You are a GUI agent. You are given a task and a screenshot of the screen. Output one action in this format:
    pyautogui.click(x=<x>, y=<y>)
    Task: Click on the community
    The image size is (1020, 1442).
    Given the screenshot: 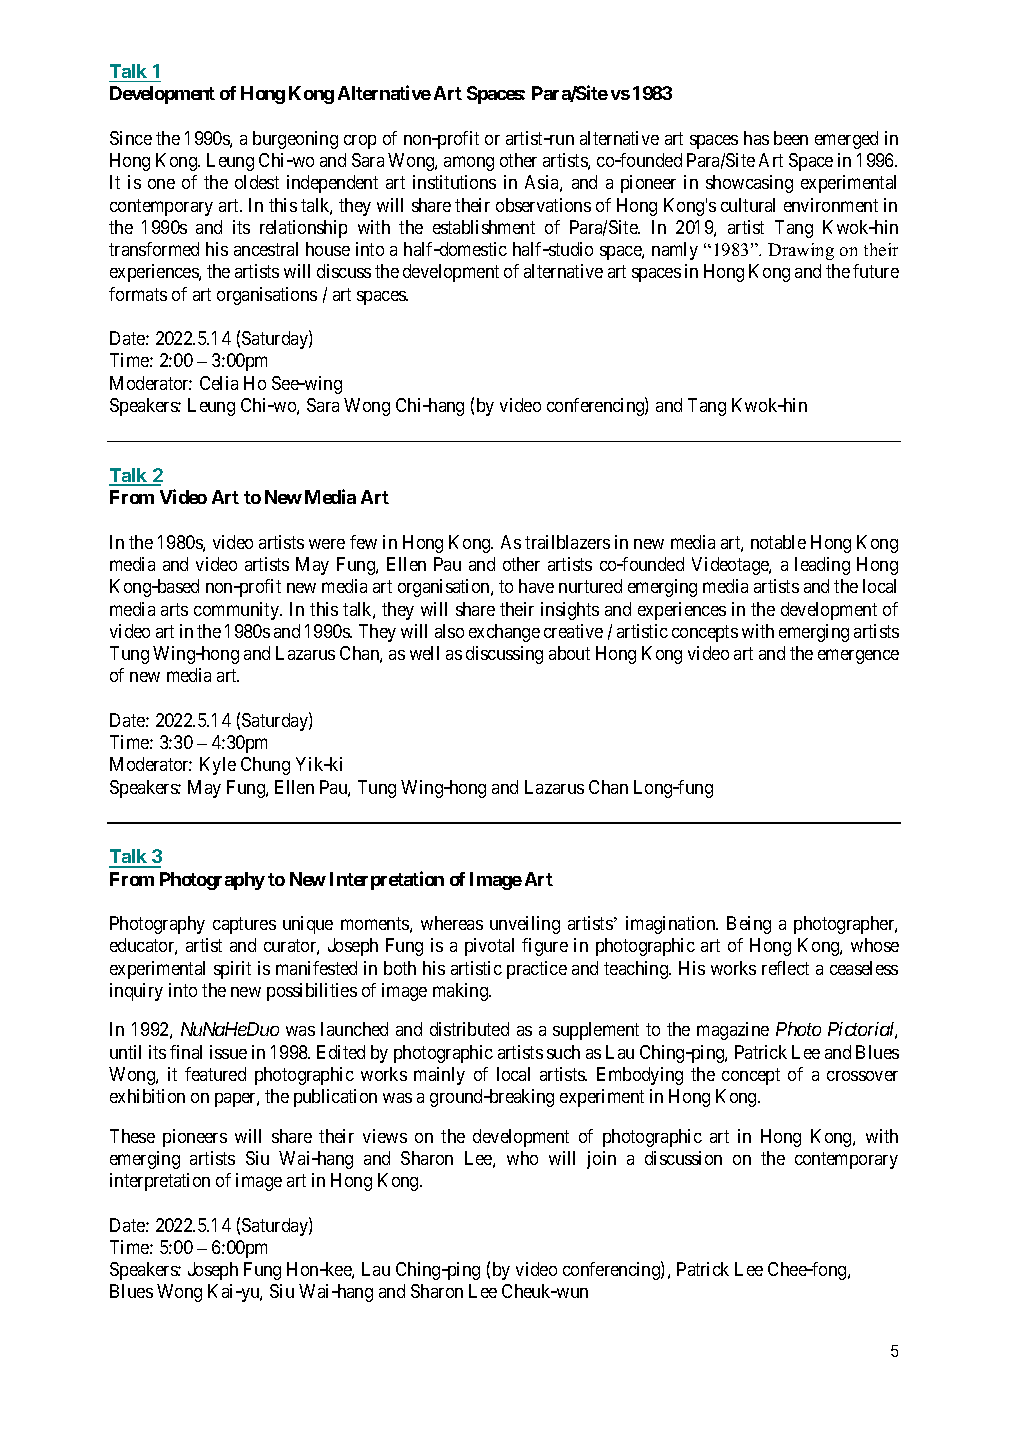 What is the action you would take?
    pyautogui.click(x=238, y=611)
